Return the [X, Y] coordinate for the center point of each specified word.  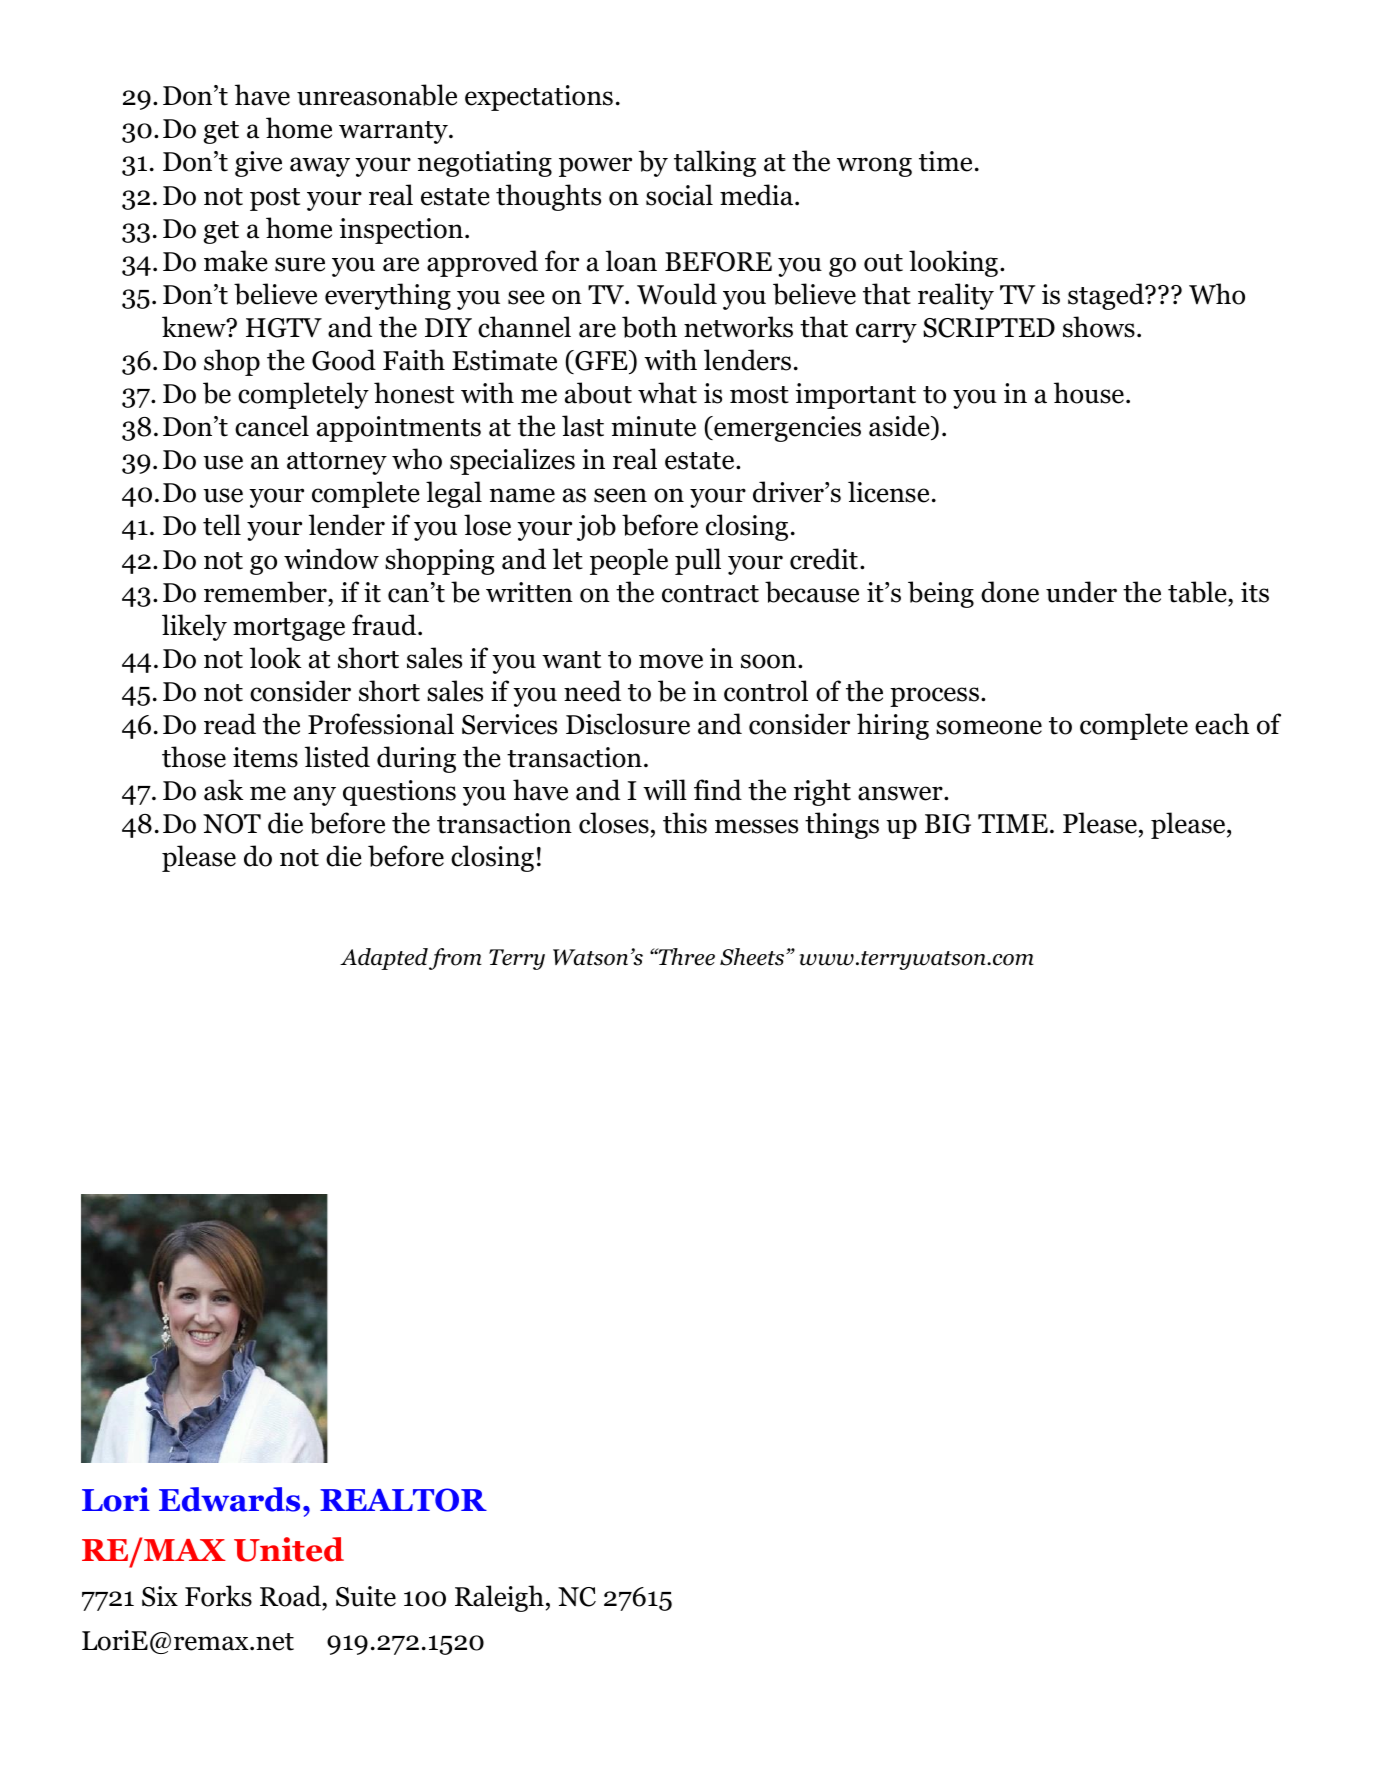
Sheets [753, 957]
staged [1107, 296]
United [289, 1549]
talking [715, 163]
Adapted [384, 959]
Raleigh [499, 1598]
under [1081, 592]
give [258, 164]
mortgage [289, 629]
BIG [948, 824]
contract [710, 594]
